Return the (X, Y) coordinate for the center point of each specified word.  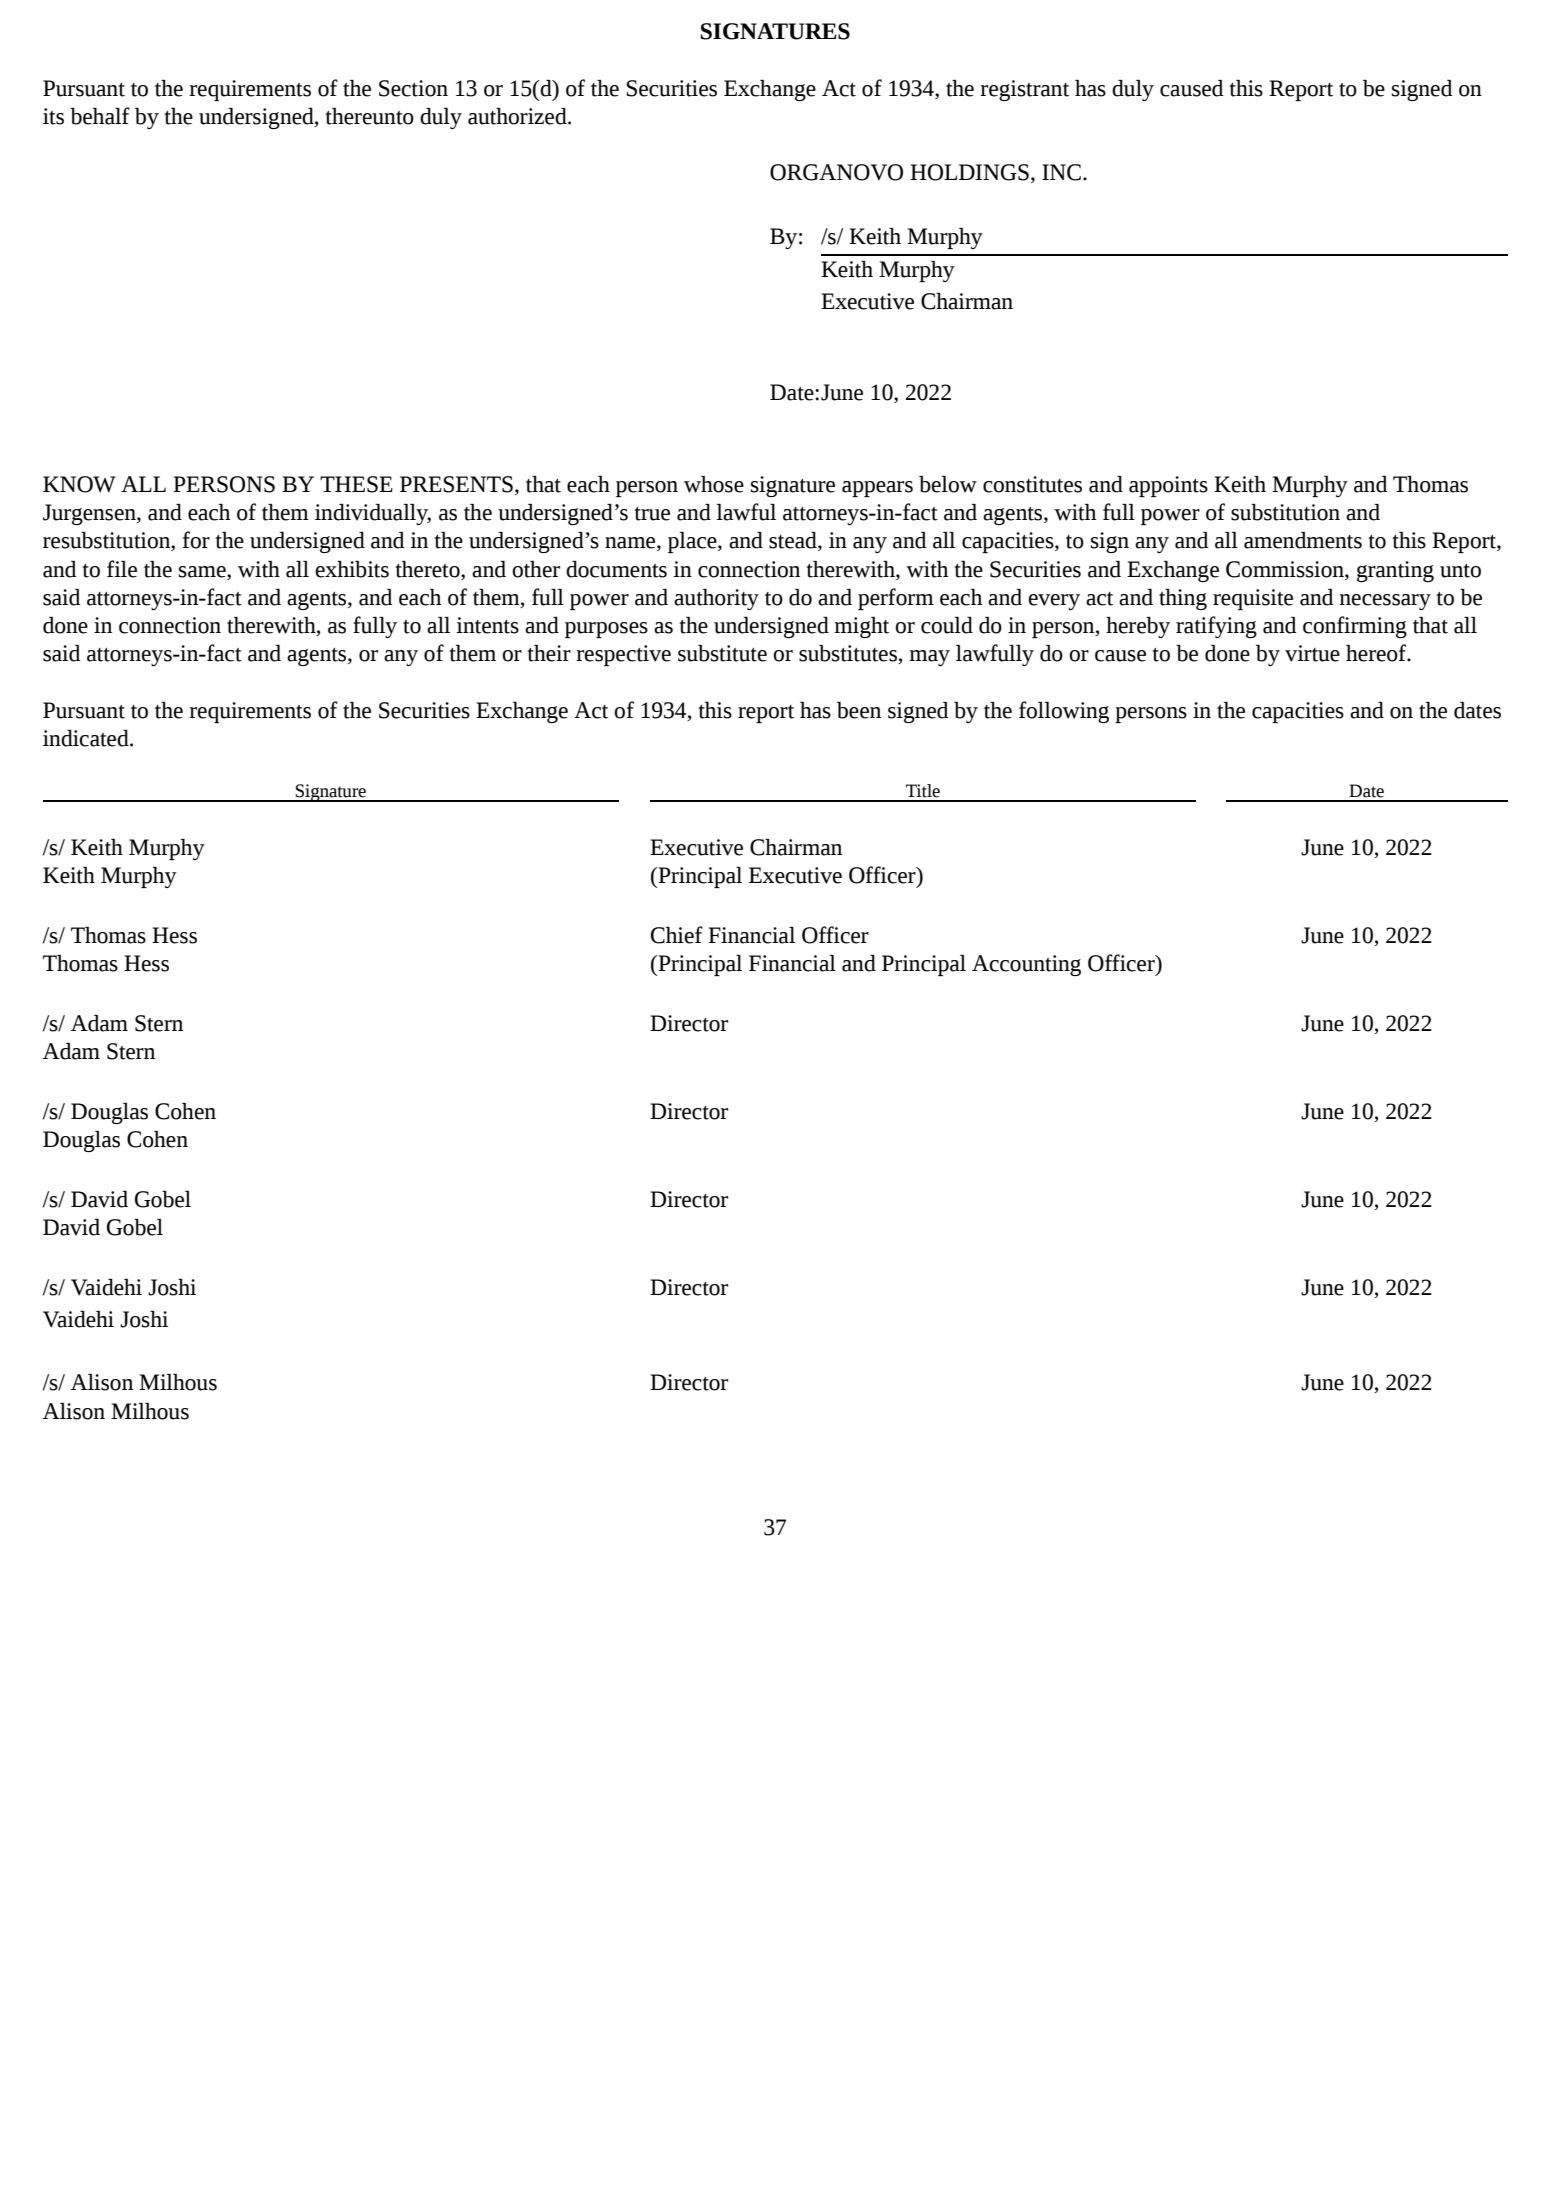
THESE (356, 484)
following (1064, 712)
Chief (677, 935)
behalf (100, 116)
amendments (1303, 540)
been (859, 710)
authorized (518, 116)
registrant (1024, 90)
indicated (87, 738)
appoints (1168, 486)
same (203, 572)
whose (714, 484)
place (693, 542)
